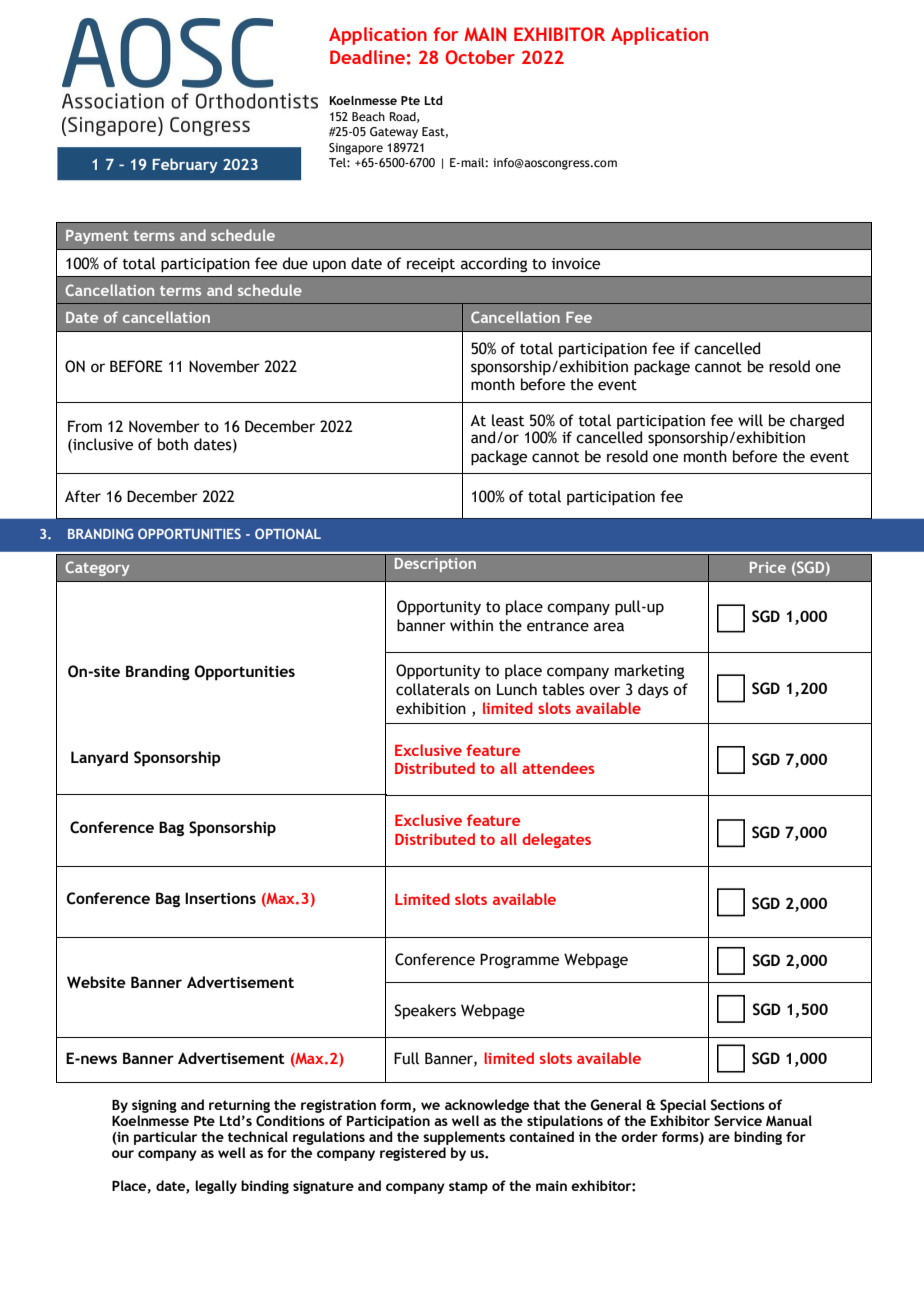 The height and width of the page is (1308, 924). What do you see at coordinates (738, 1121) in the page?
I see `Service` at bounding box center [738, 1121].
